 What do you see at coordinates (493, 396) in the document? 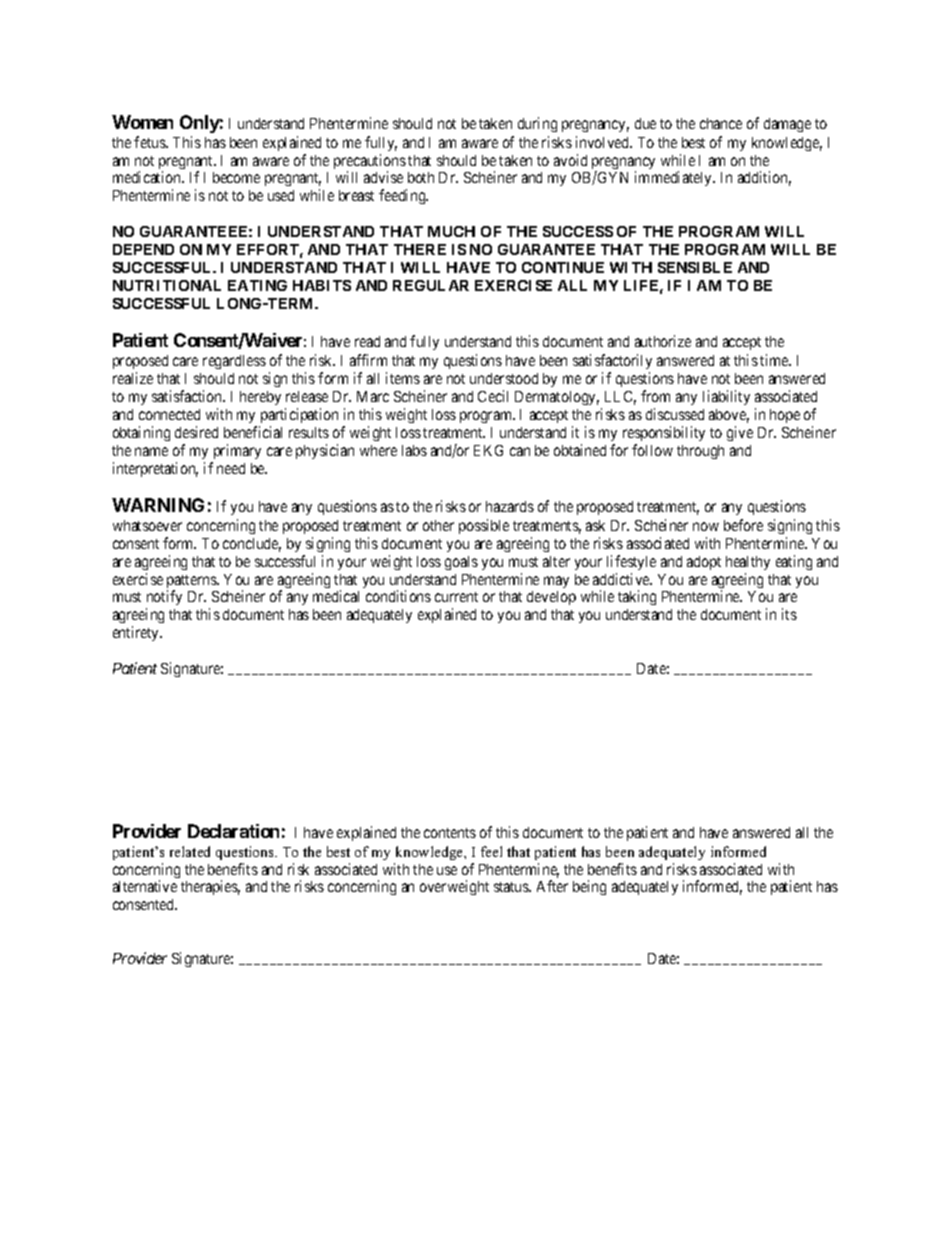
I see `Cecil` at bounding box center [493, 396].
